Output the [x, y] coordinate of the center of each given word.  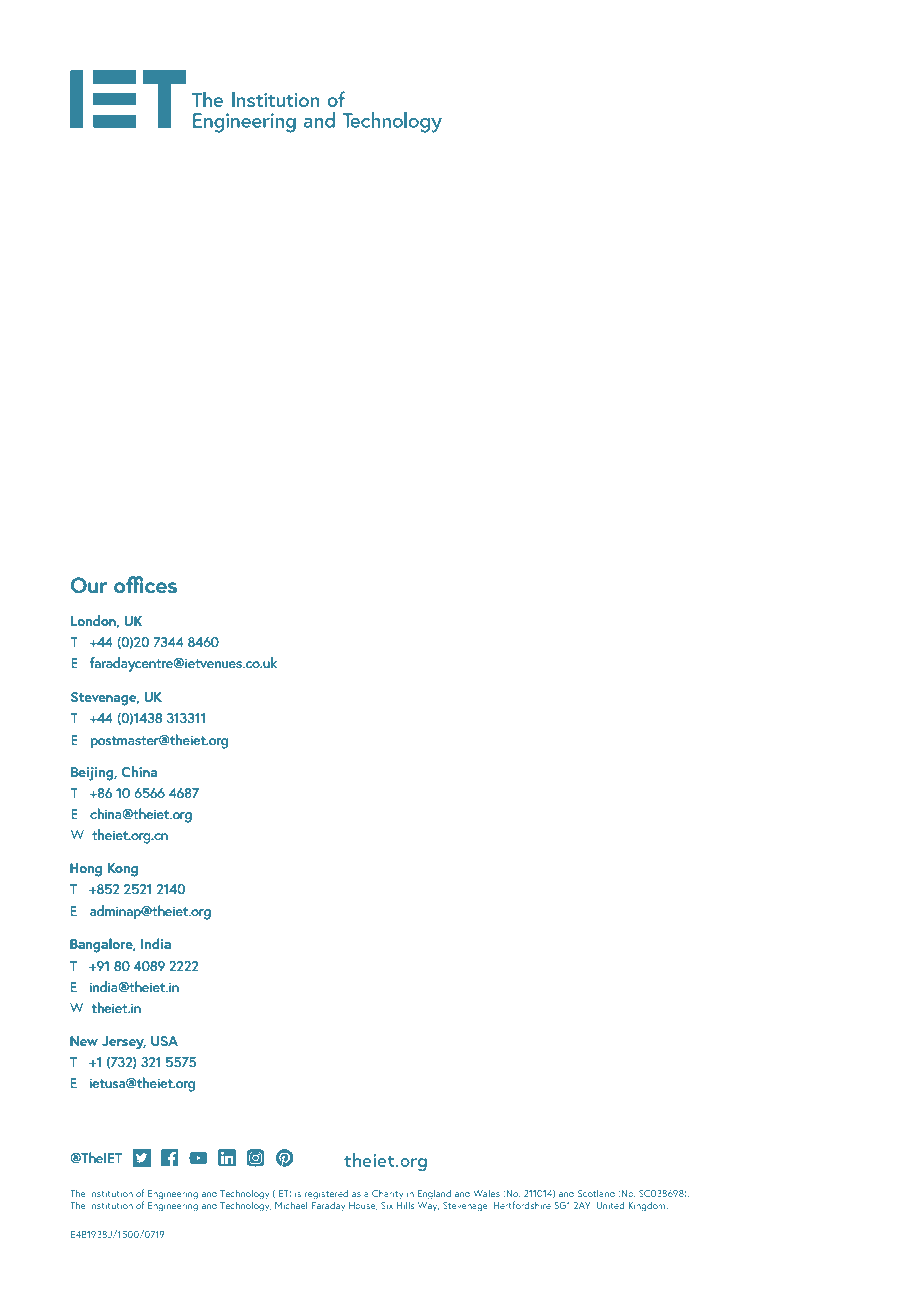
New [84, 1041]
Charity [387, 1194]
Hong [86, 870]
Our [89, 585]
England [434, 1194]
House [363, 1206]
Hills [406, 1204]
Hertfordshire [522, 1205]
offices [145, 585]
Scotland [596, 1193]
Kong [123, 870]
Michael [291, 1205]
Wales [486, 1193]
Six [387, 1205]
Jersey [124, 1043]
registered [326, 1195]
